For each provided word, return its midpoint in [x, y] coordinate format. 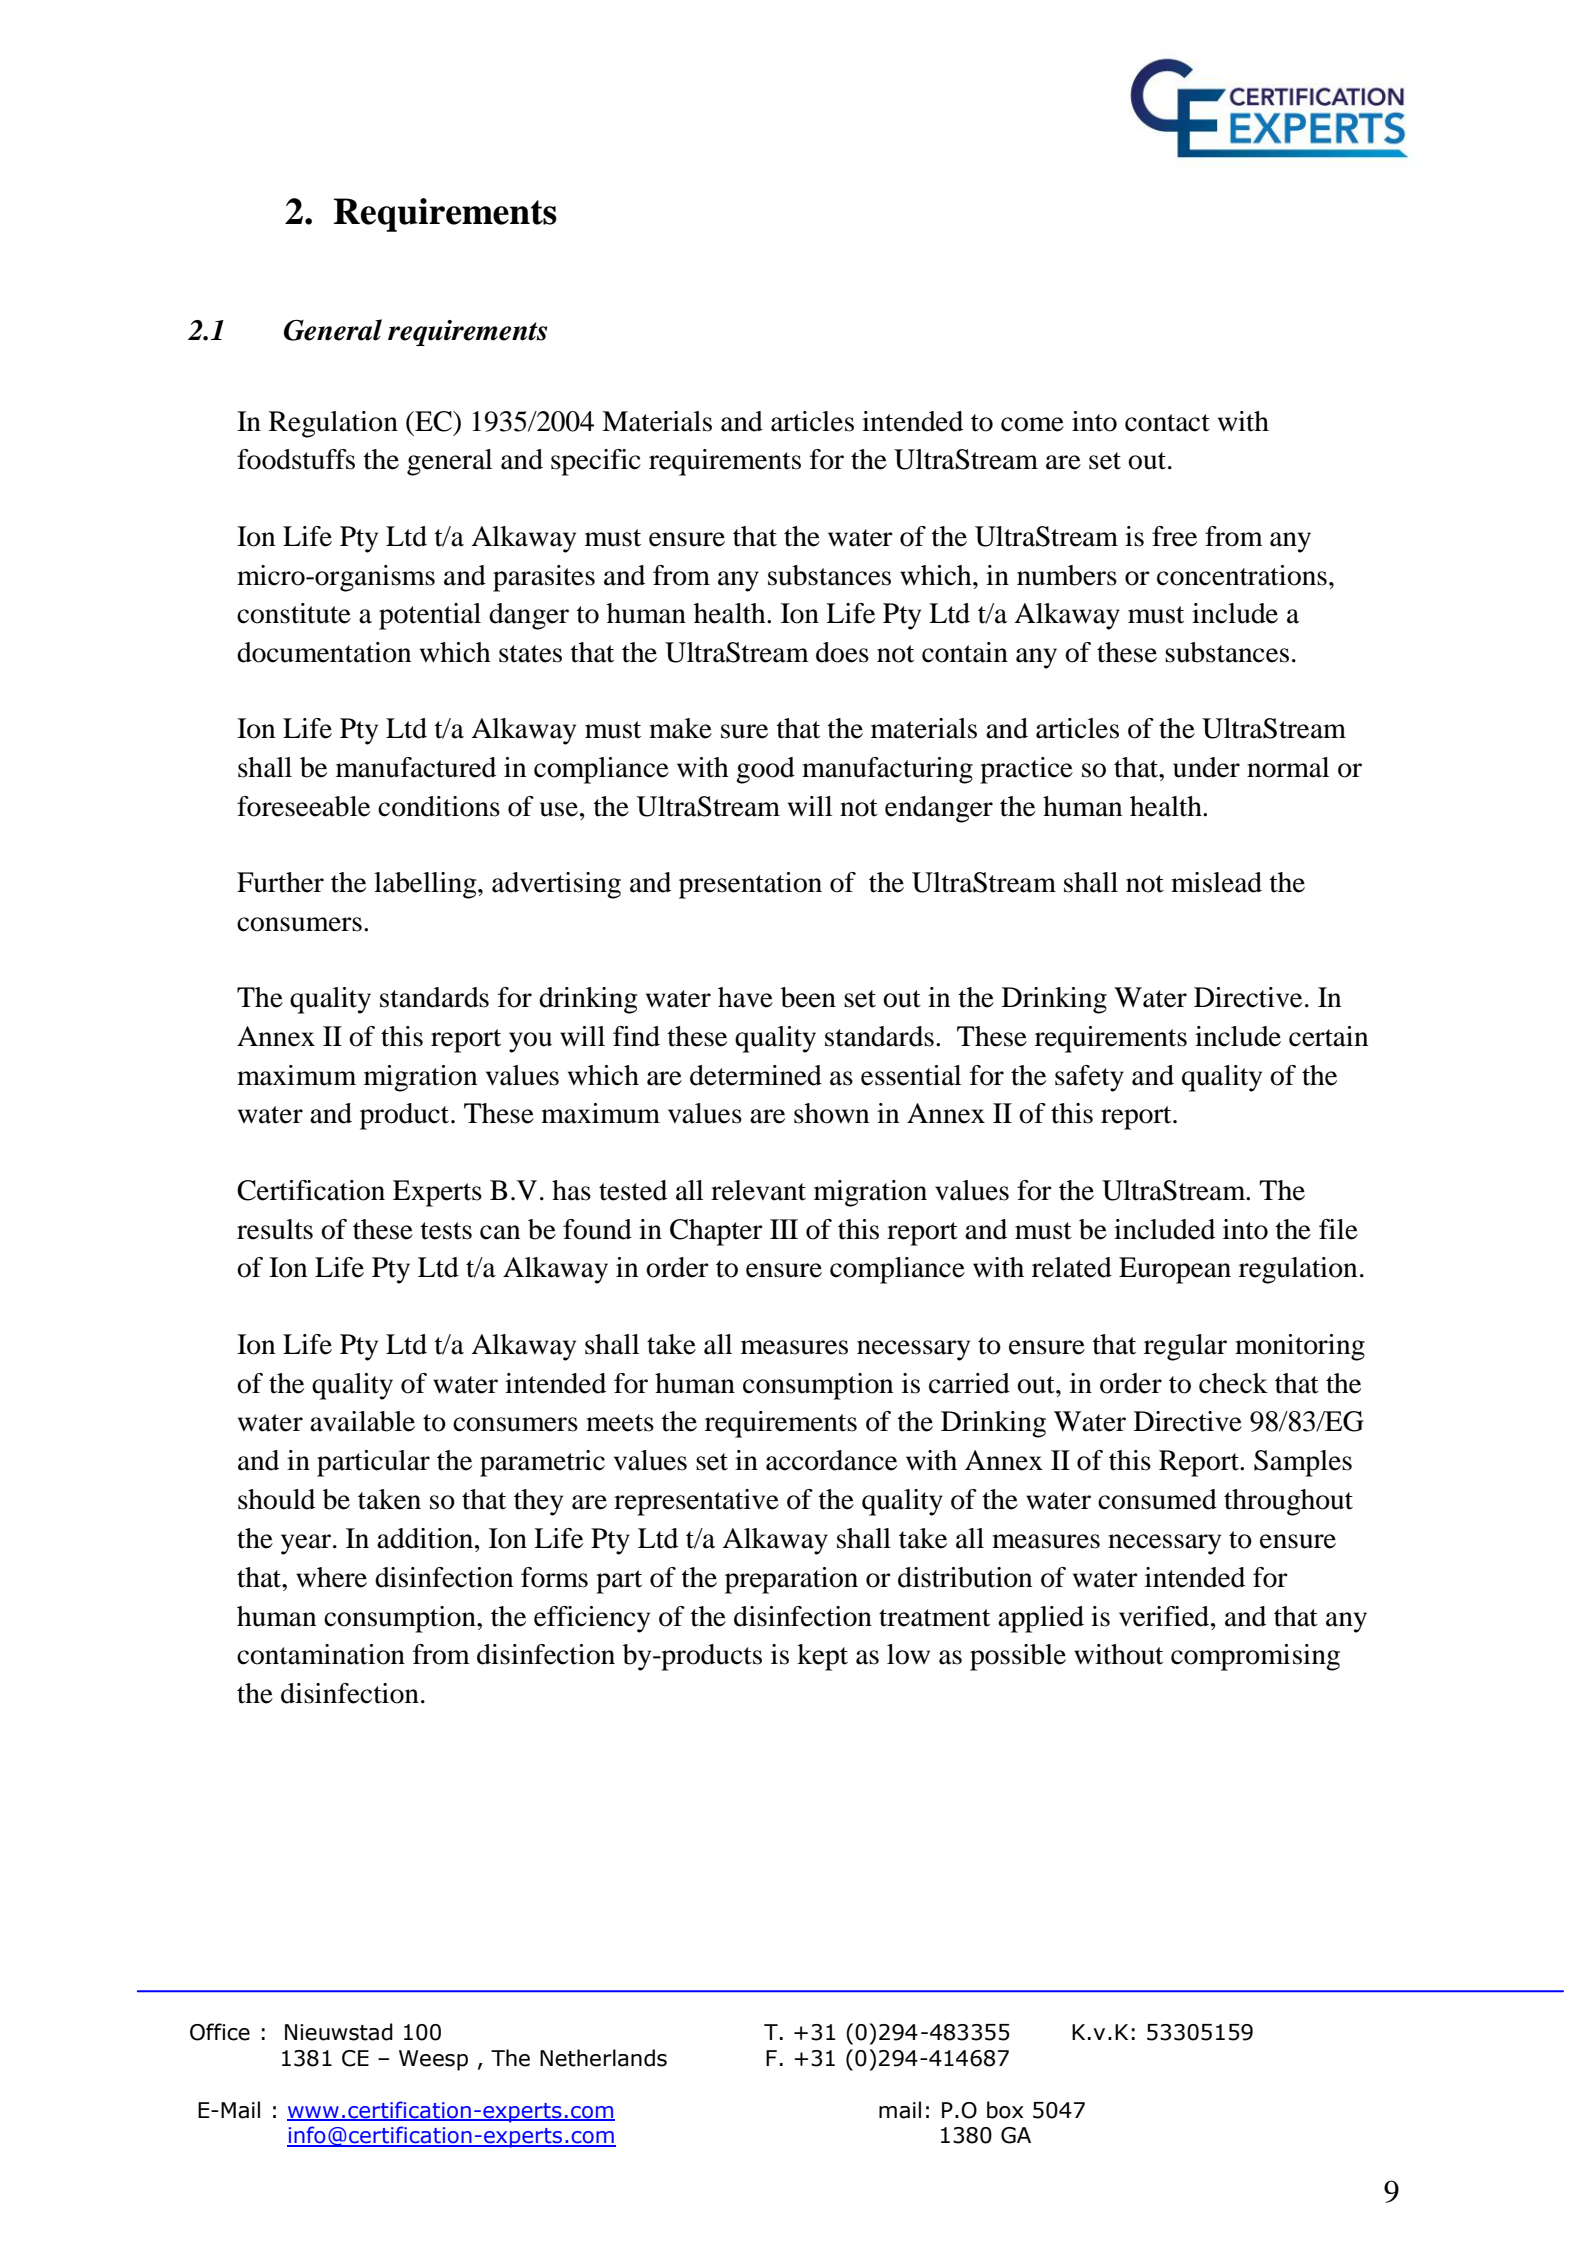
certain [1328, 1036]
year [307, 1544]
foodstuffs [296, 459]
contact [1167, 423]
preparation [791, 1580]
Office [220, 2032]
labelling [426, 885]
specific [595, 462]
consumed [1157, 1499]
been [808, 997]
